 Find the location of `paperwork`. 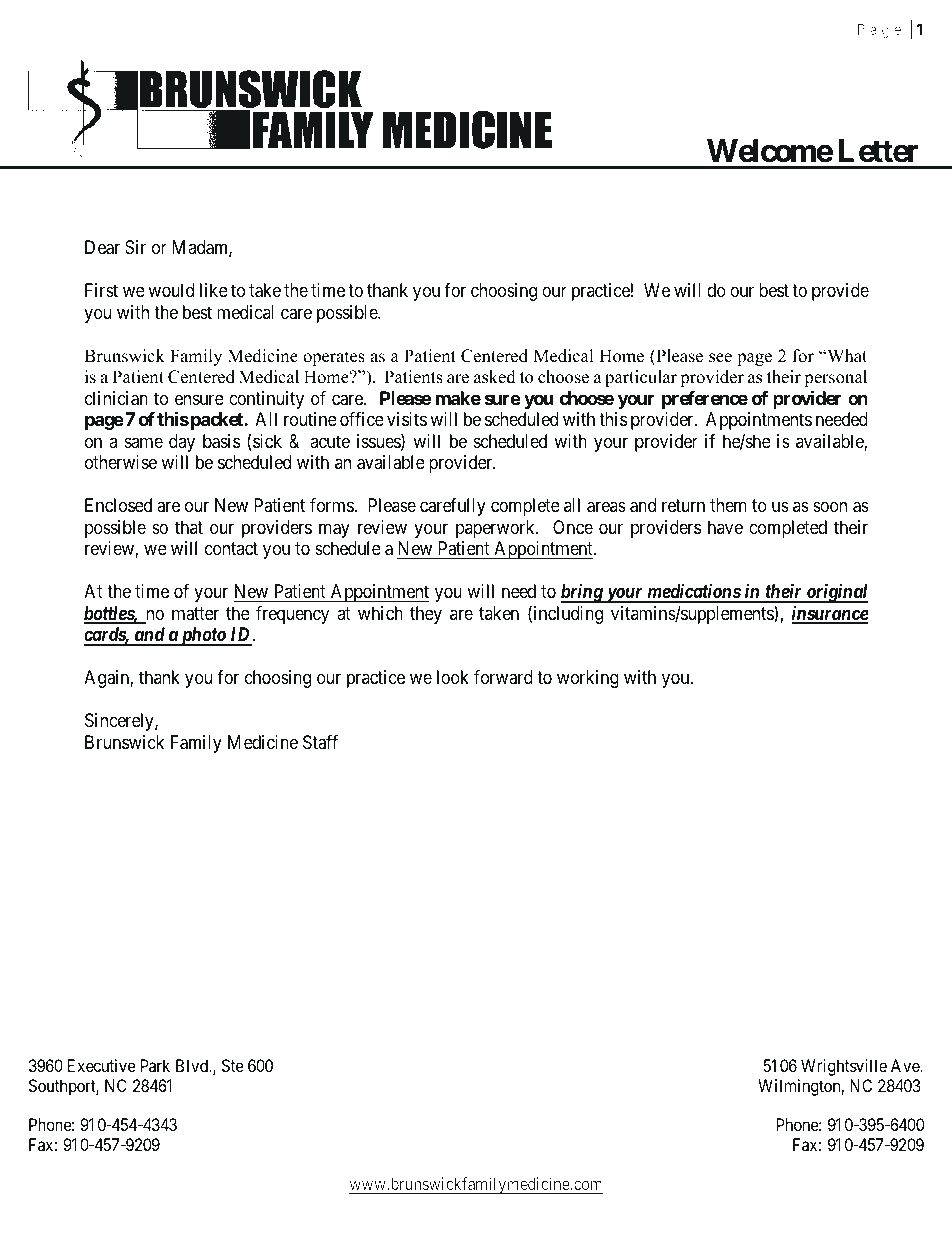

paperwork is located at coordinates (496, 529).
